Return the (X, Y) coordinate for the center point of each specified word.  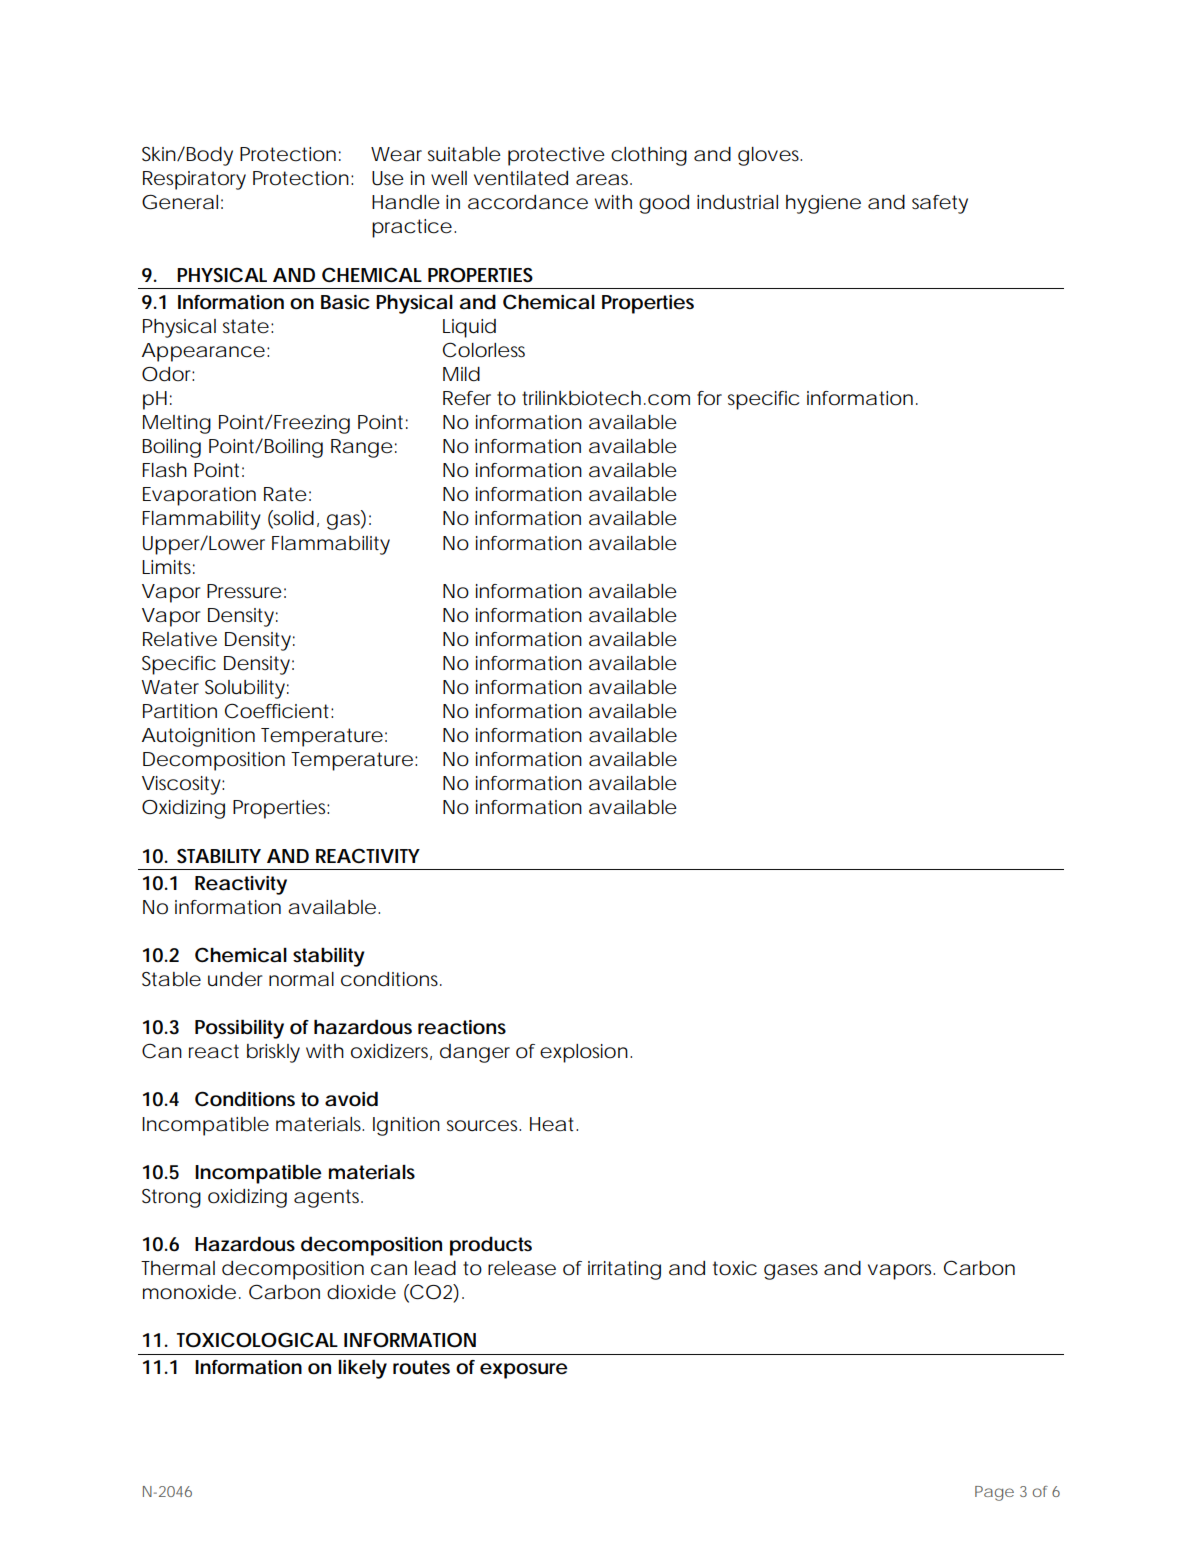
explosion (584, 1053)
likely (362, 1369)
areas (604, 180)
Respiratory (194, 180)
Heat (554, 1124)
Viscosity (182, 785)
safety (940, 204)
